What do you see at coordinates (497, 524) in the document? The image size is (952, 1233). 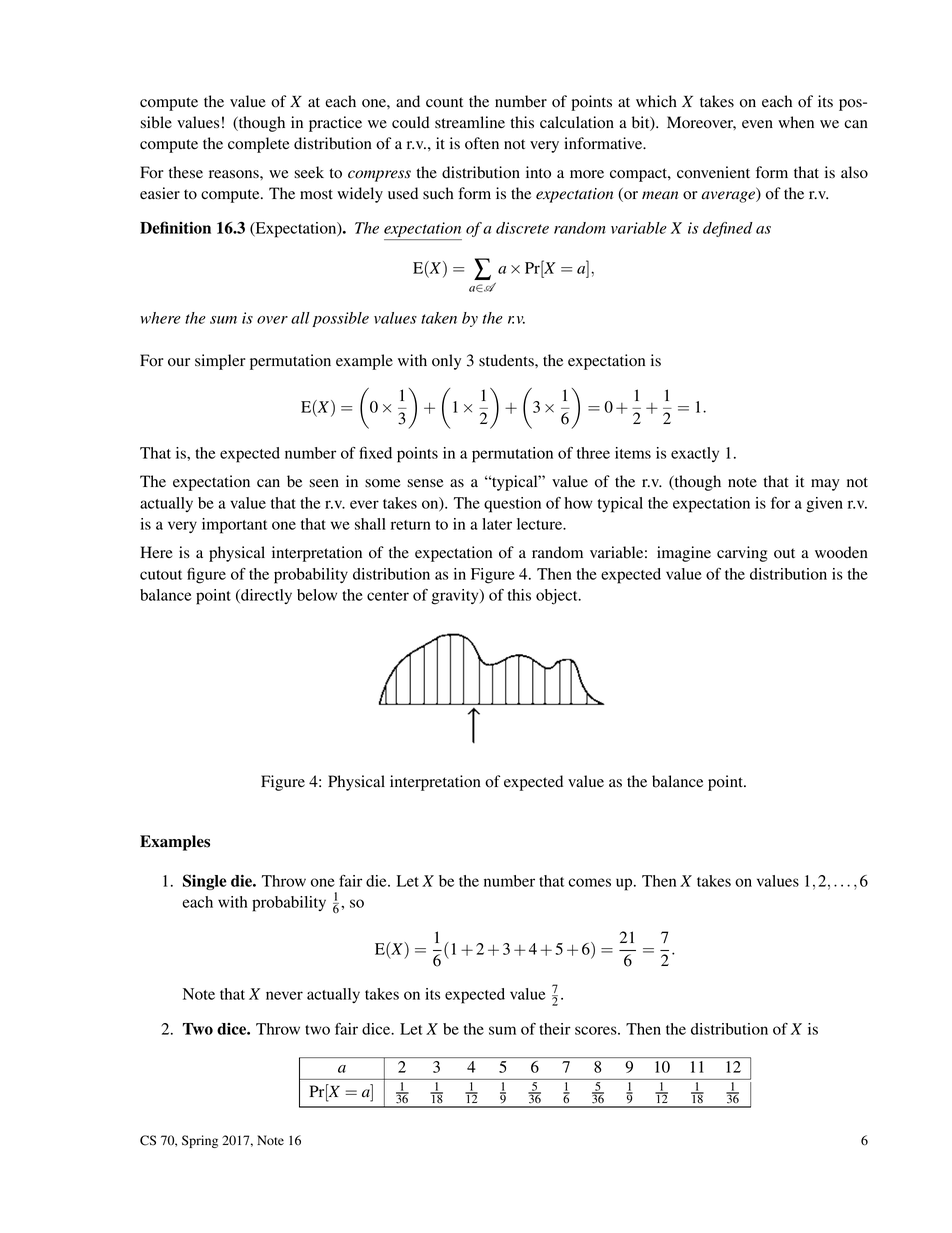 I see `later` at bounding box center [497, 524].
